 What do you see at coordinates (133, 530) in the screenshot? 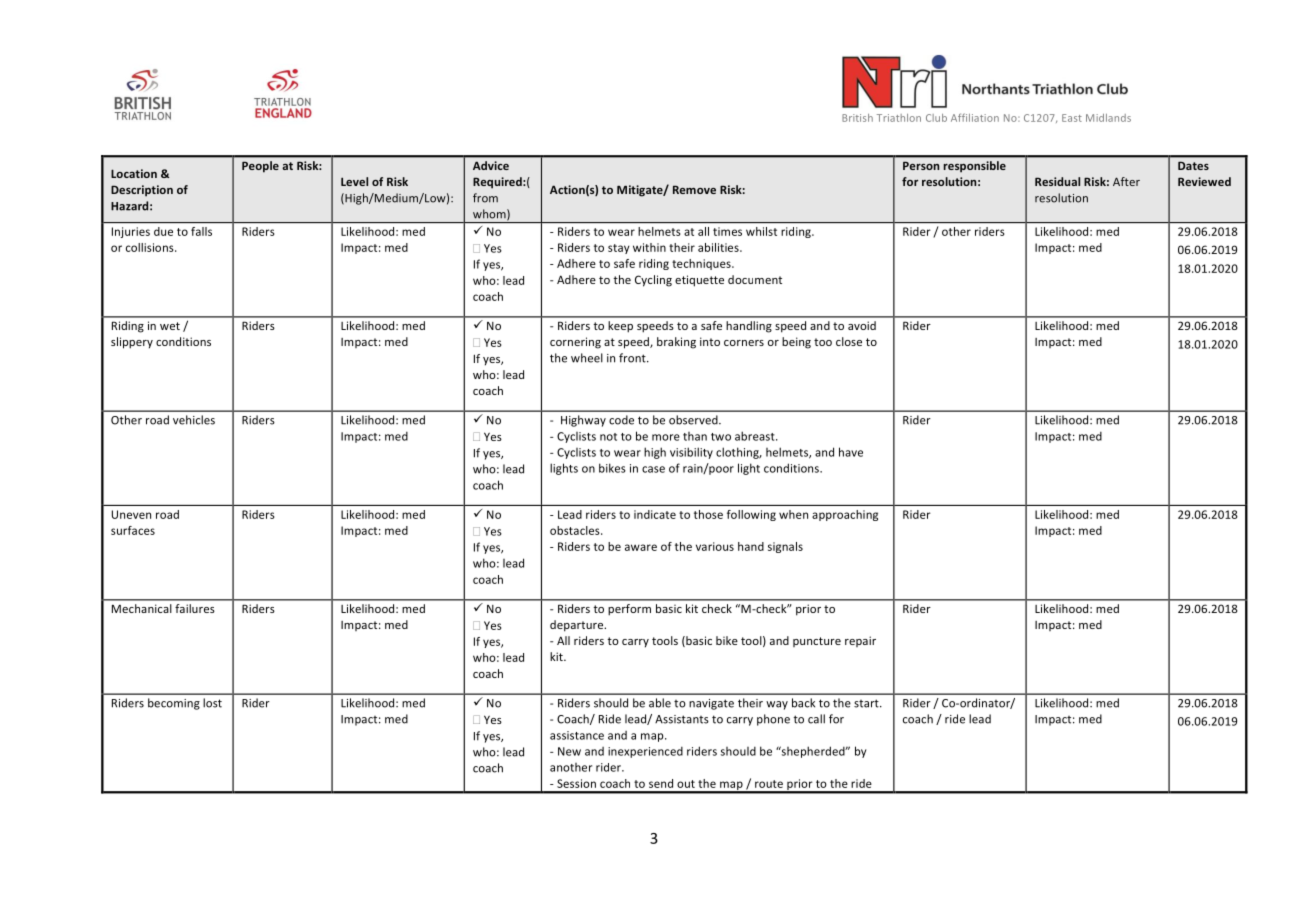
I see `surfaces` at bounding box center [133, 530].
